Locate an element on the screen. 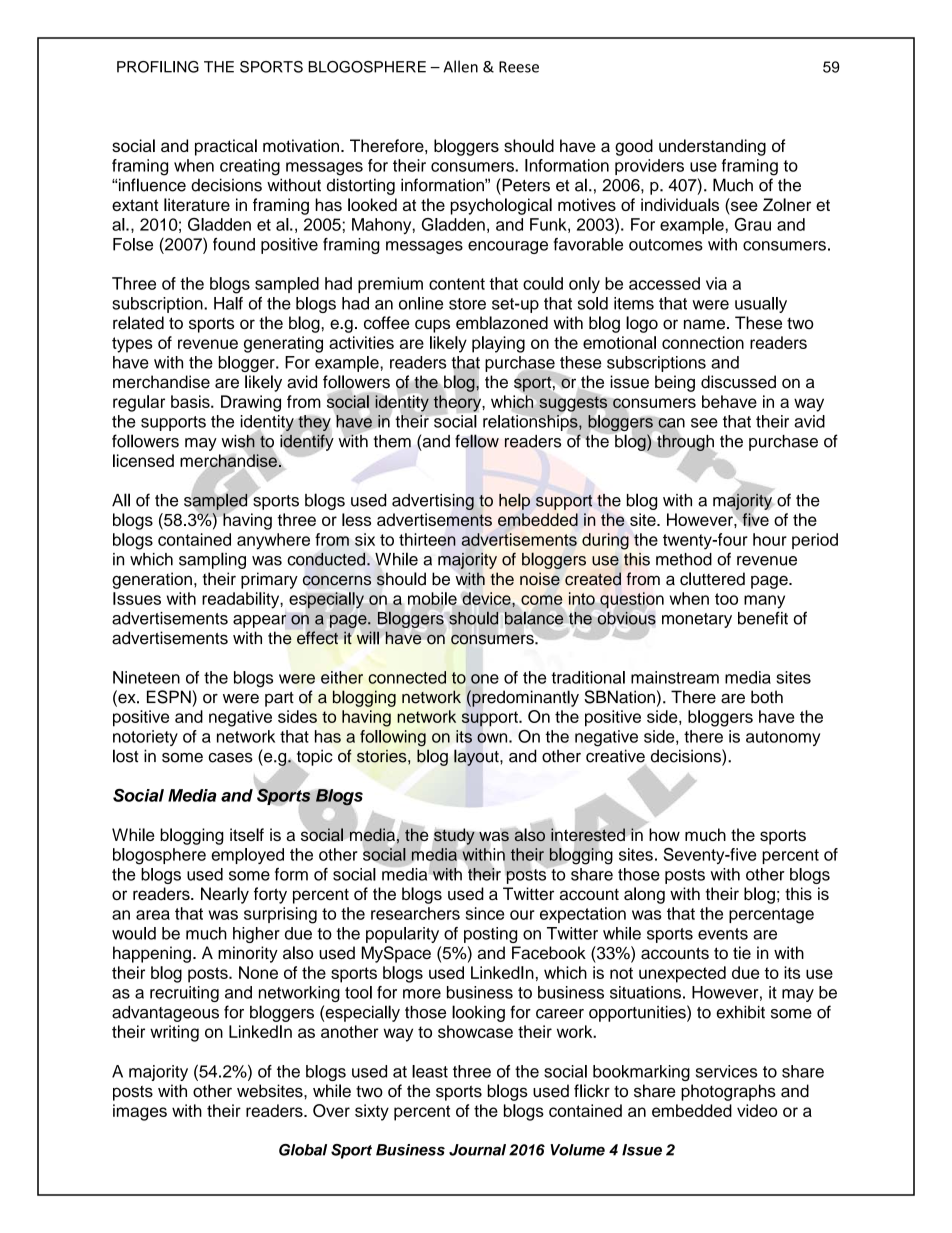 The height and width of the screenshot is (1233, 952). fellow is located at coordinates (477, 441).
